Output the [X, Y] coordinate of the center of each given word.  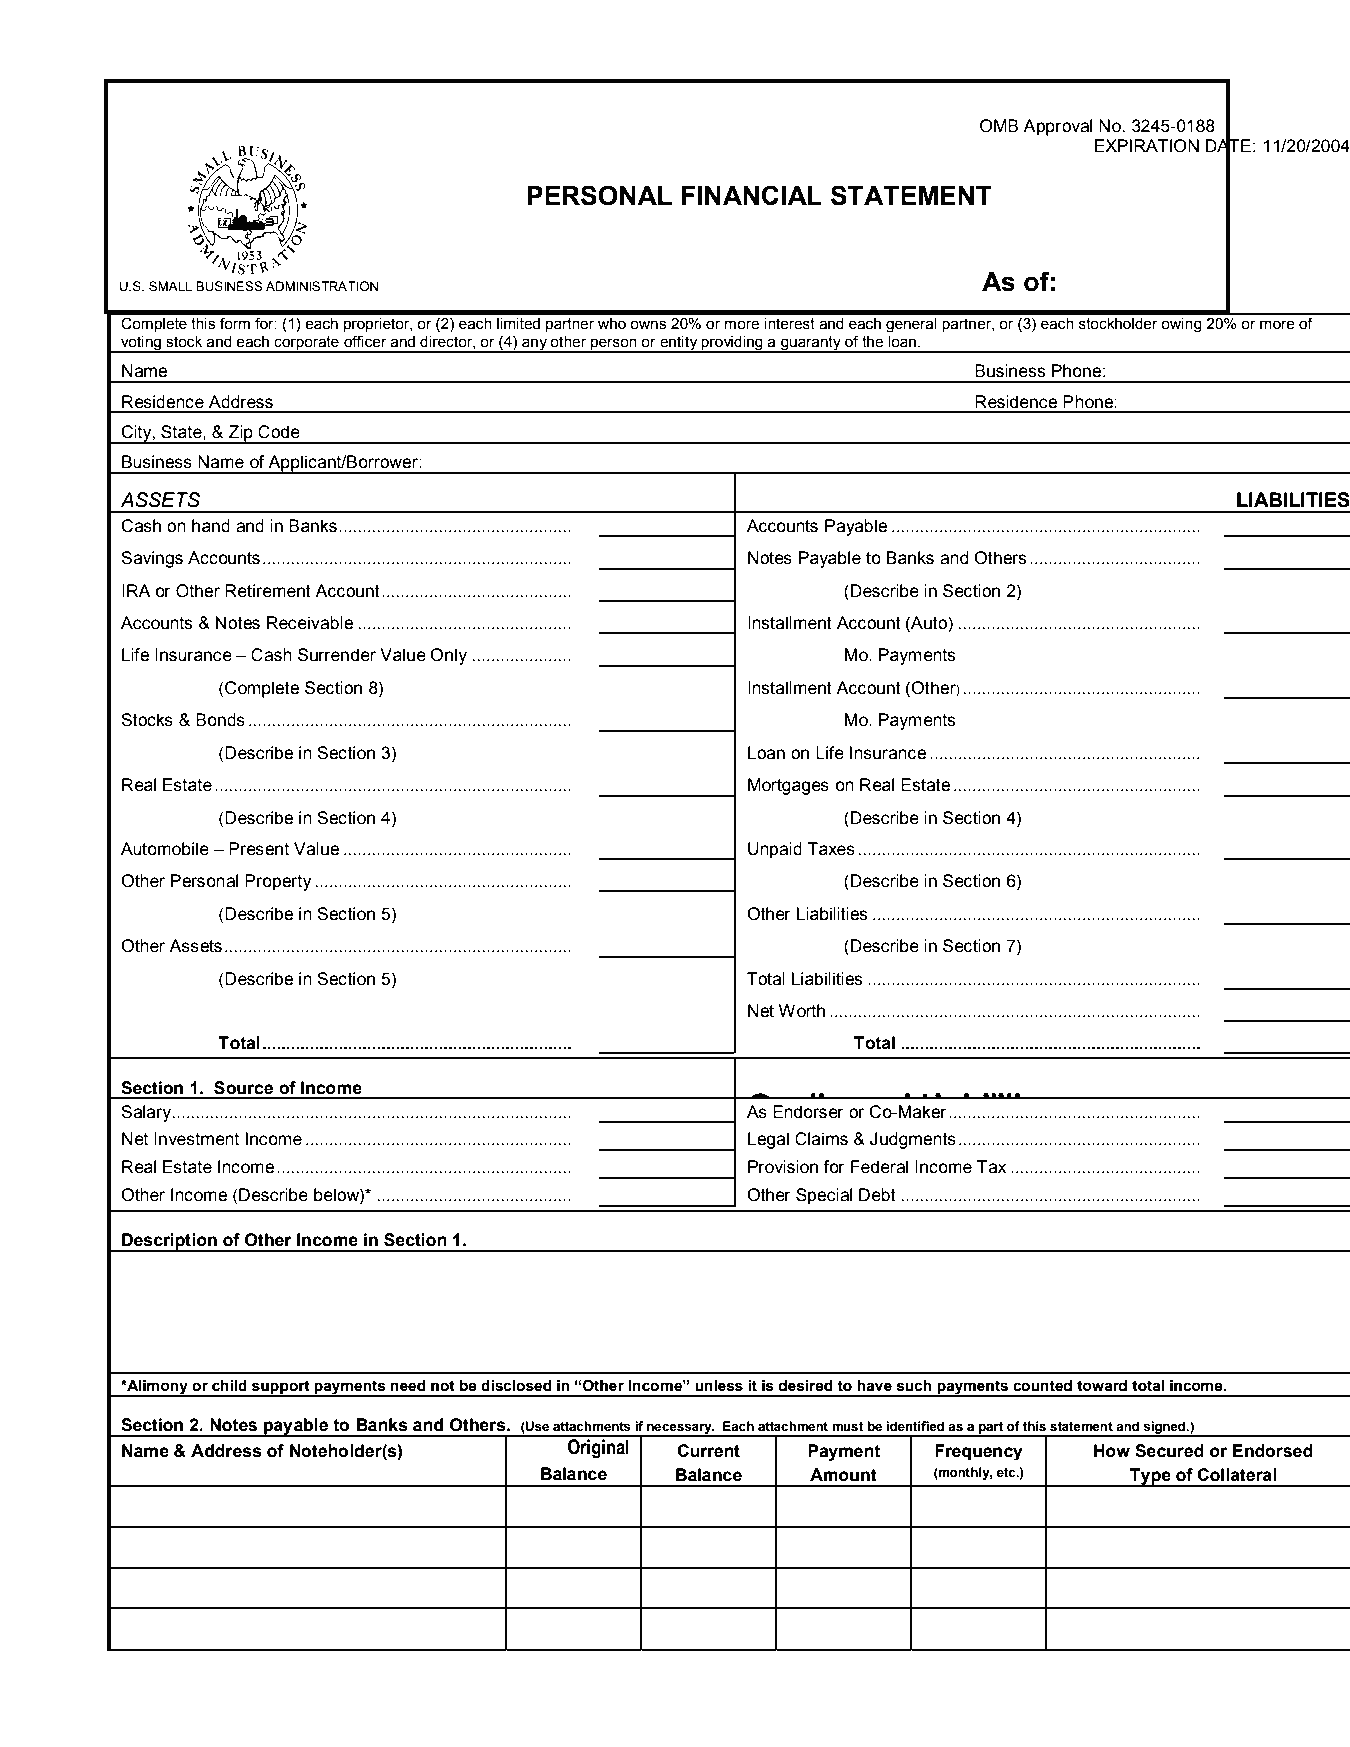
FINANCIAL [752, 195]
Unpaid [775, 850]
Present [259, 849]
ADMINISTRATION [322, 286]
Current [708, 1451]
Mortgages [788, 786]
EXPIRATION [1147, 146]
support [281, 1388]
